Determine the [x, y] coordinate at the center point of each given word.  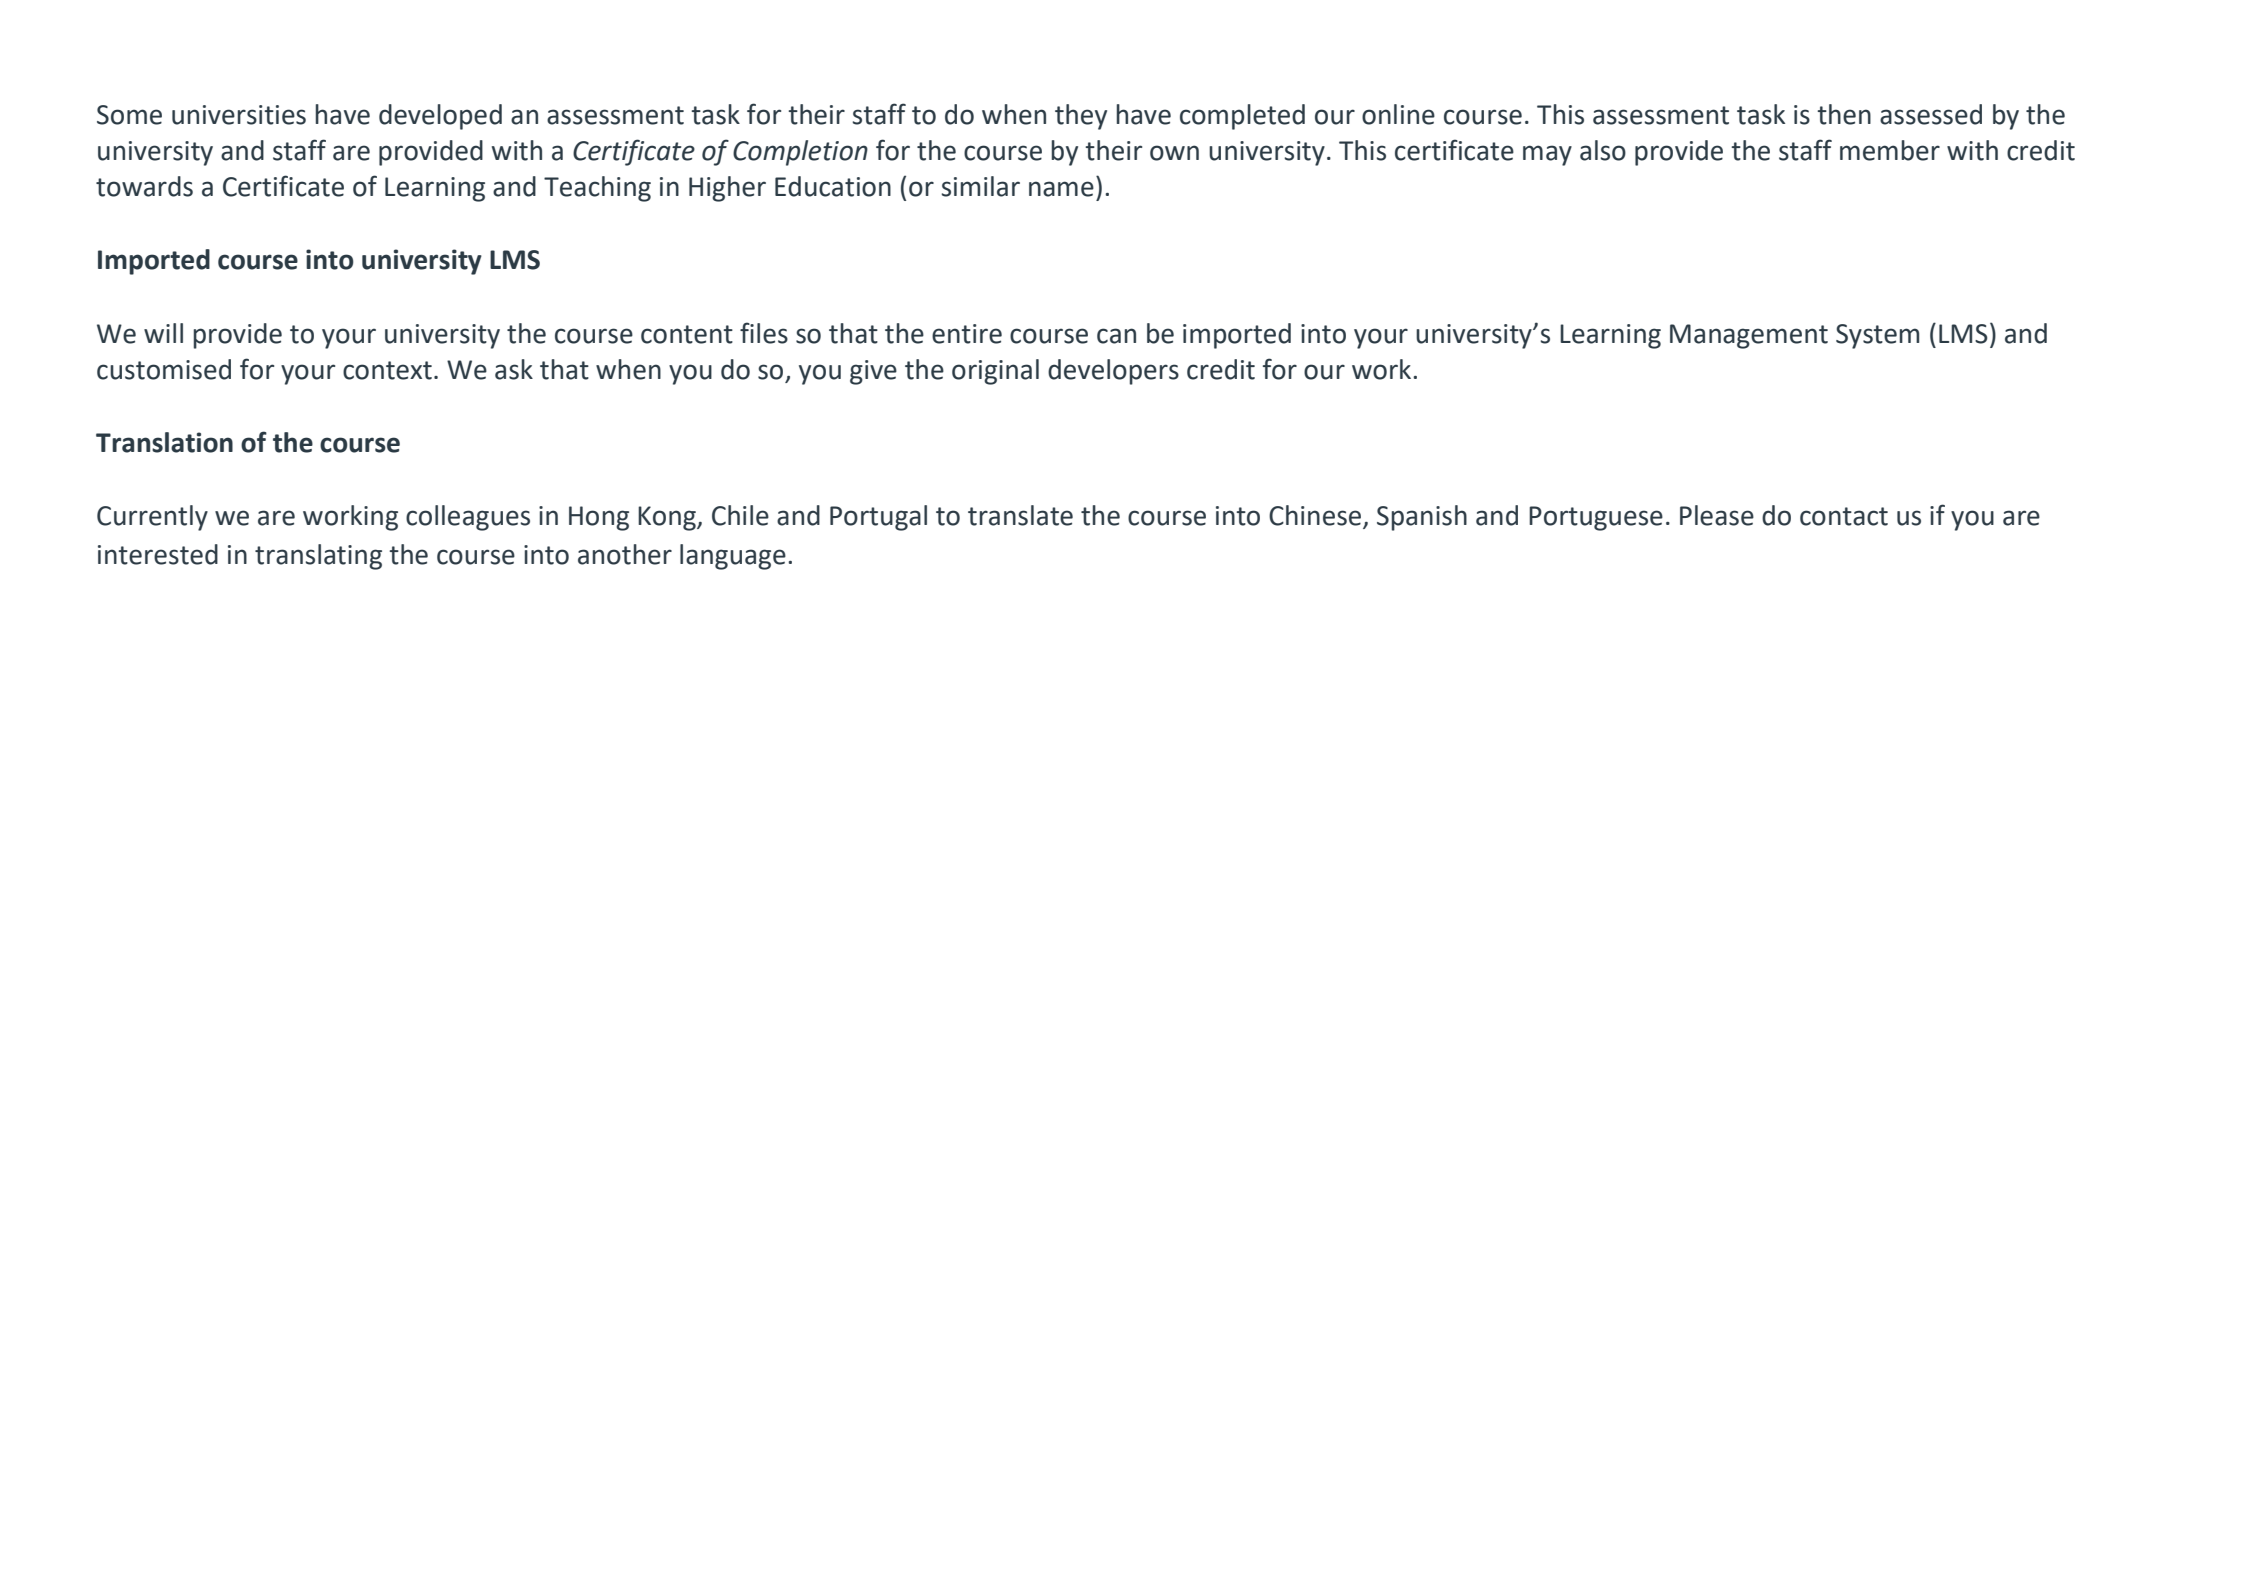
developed [440, 117]
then [1844, 114]
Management [1749, 336]
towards [144, 186]
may [1547, 155]
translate [1020, 515]
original [995, 372]
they [1081, 117]
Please [1717, 515]
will [163, 333]
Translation [164, 442]
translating [318, 557]
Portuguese [1596, 518]
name [1061, 189]
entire [967, 334]
